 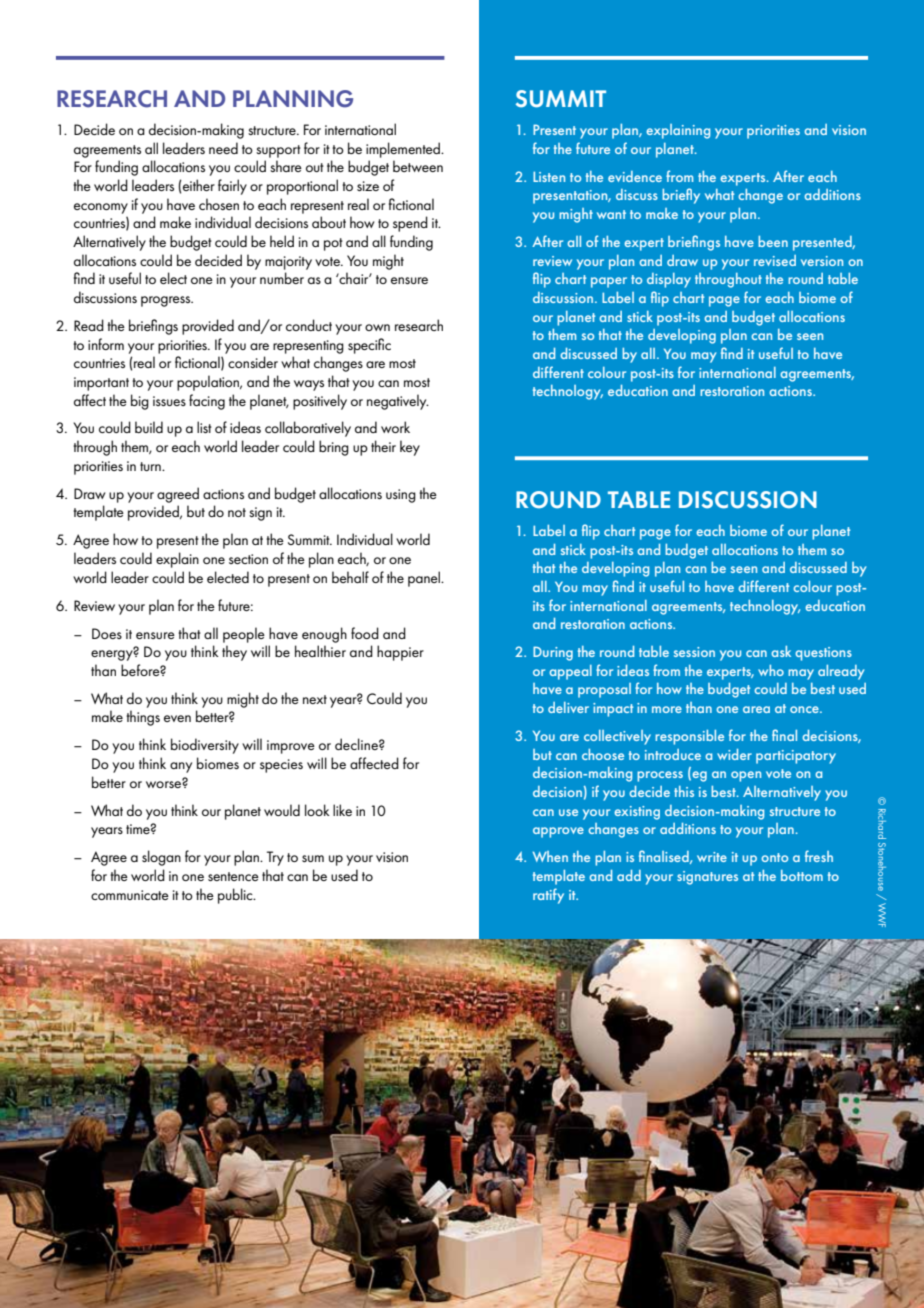 I want to click on When, so click(x=550, y=856).
